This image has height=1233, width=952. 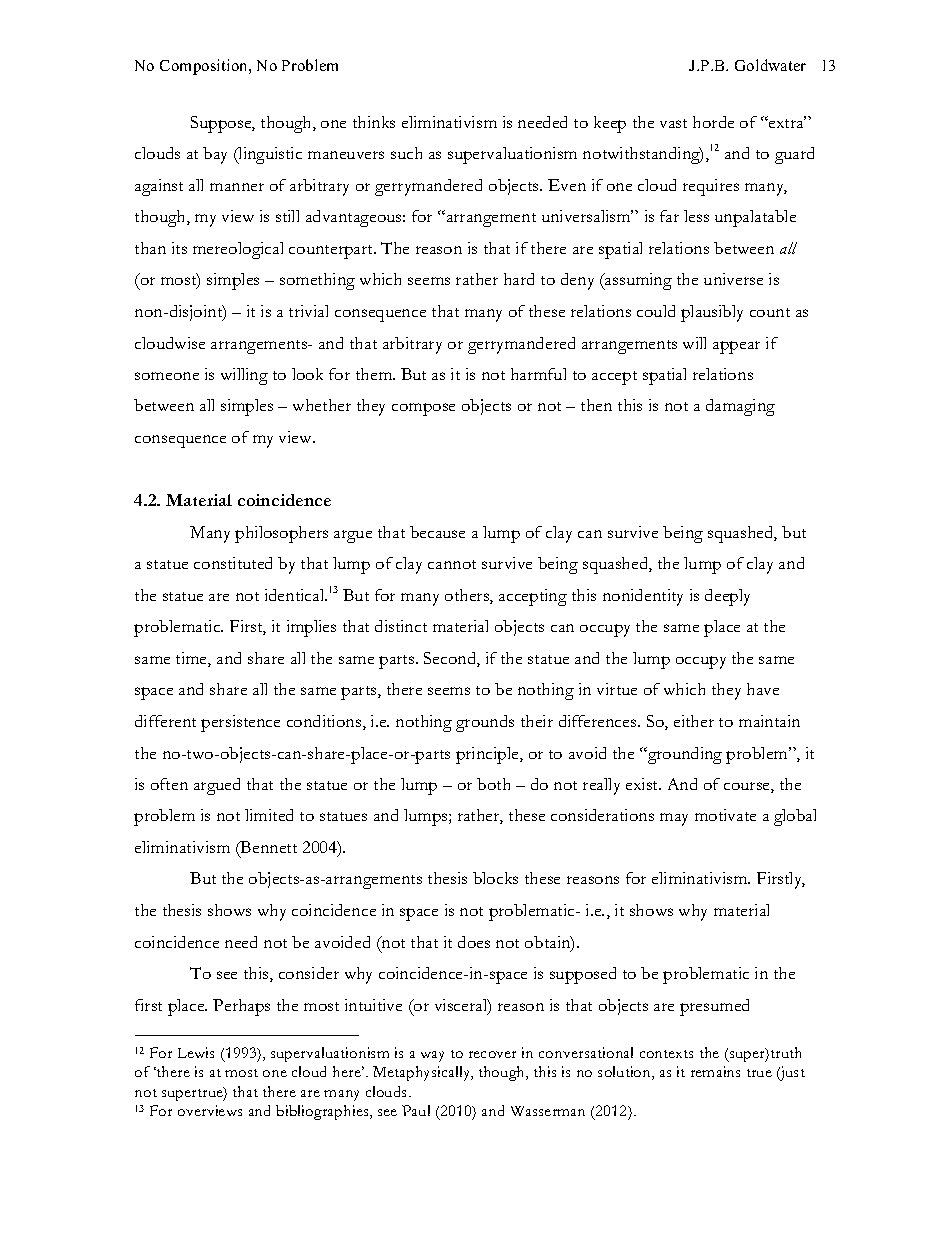 I want to click on motivate, so click(x=725, y=815).
